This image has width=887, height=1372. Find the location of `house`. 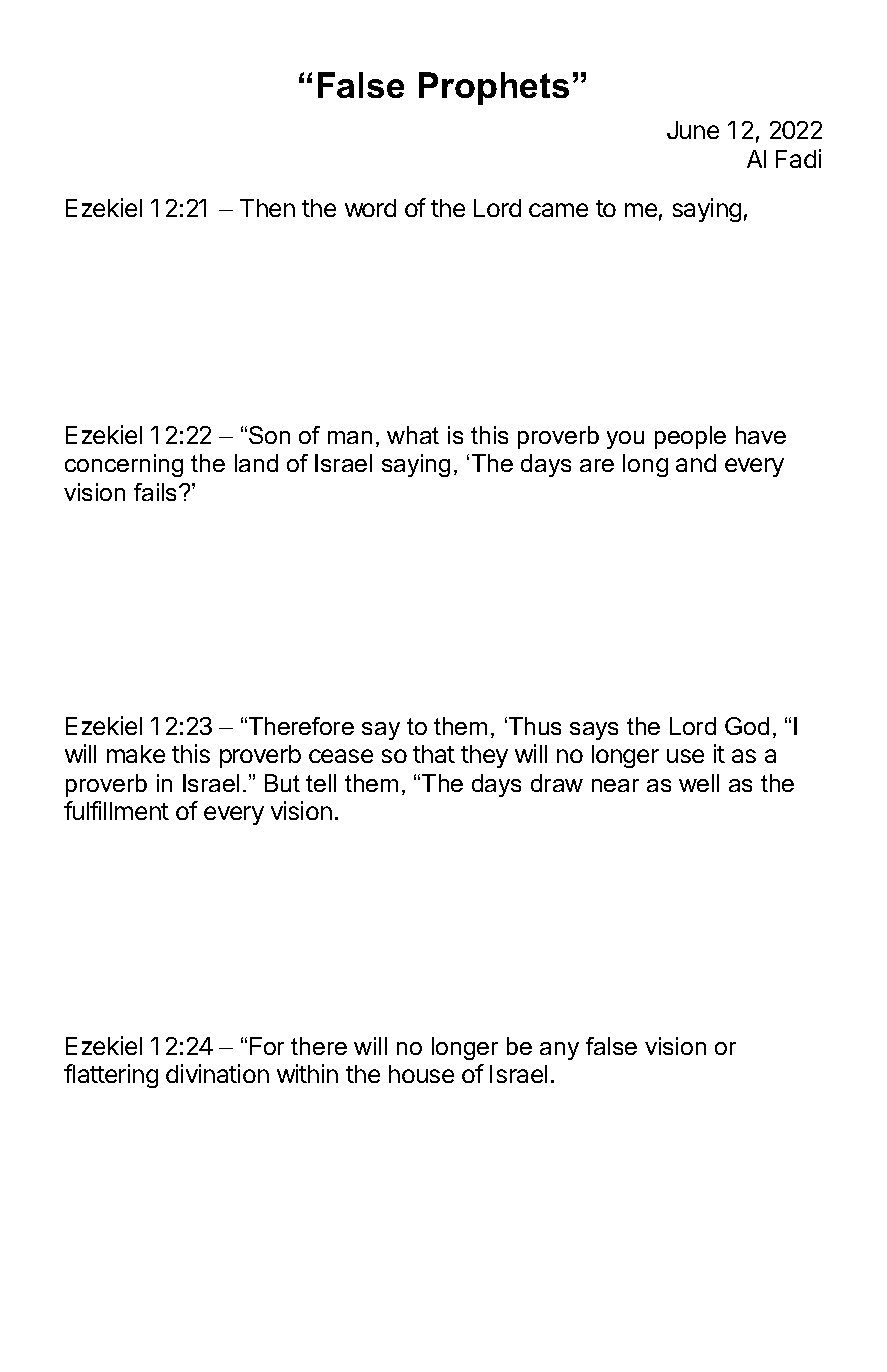

house is located at coordinates (421, 1074).
